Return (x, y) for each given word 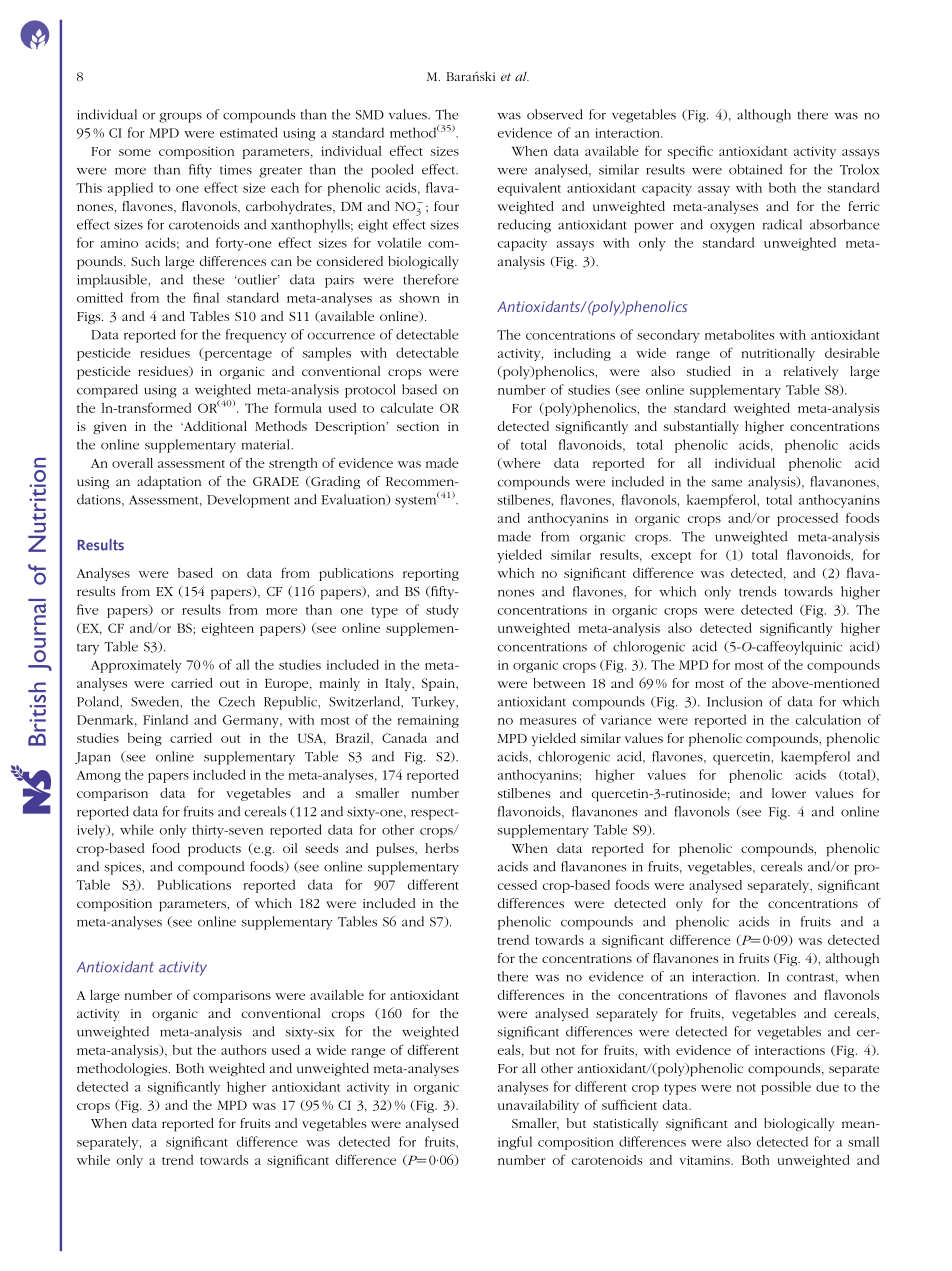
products (214, 850)
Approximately (136, 666)
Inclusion (735, 701)
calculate (407, 408)
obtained (756, 169)
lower (789, 793)
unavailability (538, 1106)
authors (243, 1050)
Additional (214, 426)
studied (708, 371)
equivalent (529, 189)
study (442, 611)
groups (180, 117)
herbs (442, 848)
